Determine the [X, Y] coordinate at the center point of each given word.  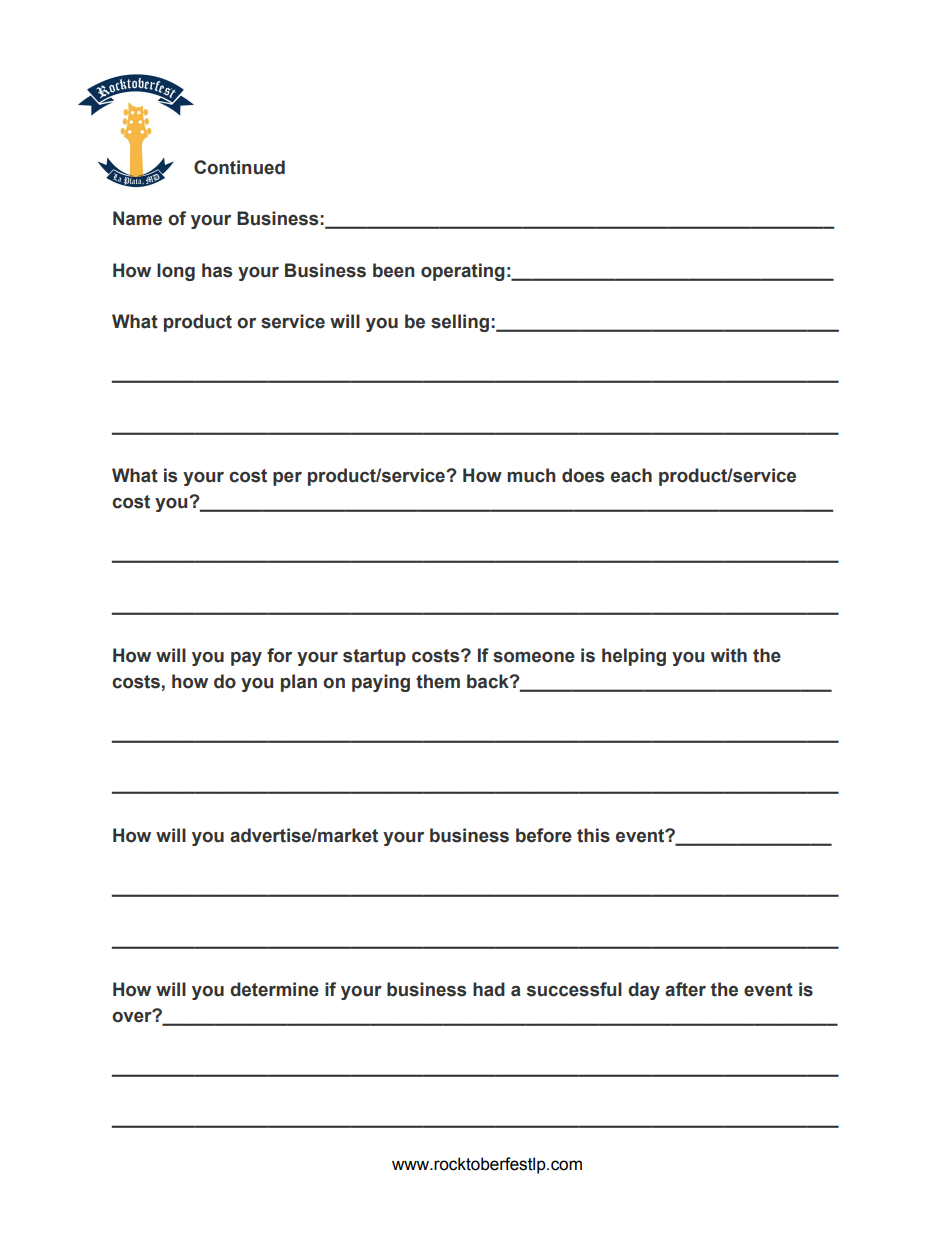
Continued [239, 167]
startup [374, 657]
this [593, 835]
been [394, 270]
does [583, 475]
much [531, 475]
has [217, 270]
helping [634, 657]
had [489, 989]
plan [299, 683]
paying [381, 683]
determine [274, 989]
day [644, 991]
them [438, 681]
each [631, 475]
